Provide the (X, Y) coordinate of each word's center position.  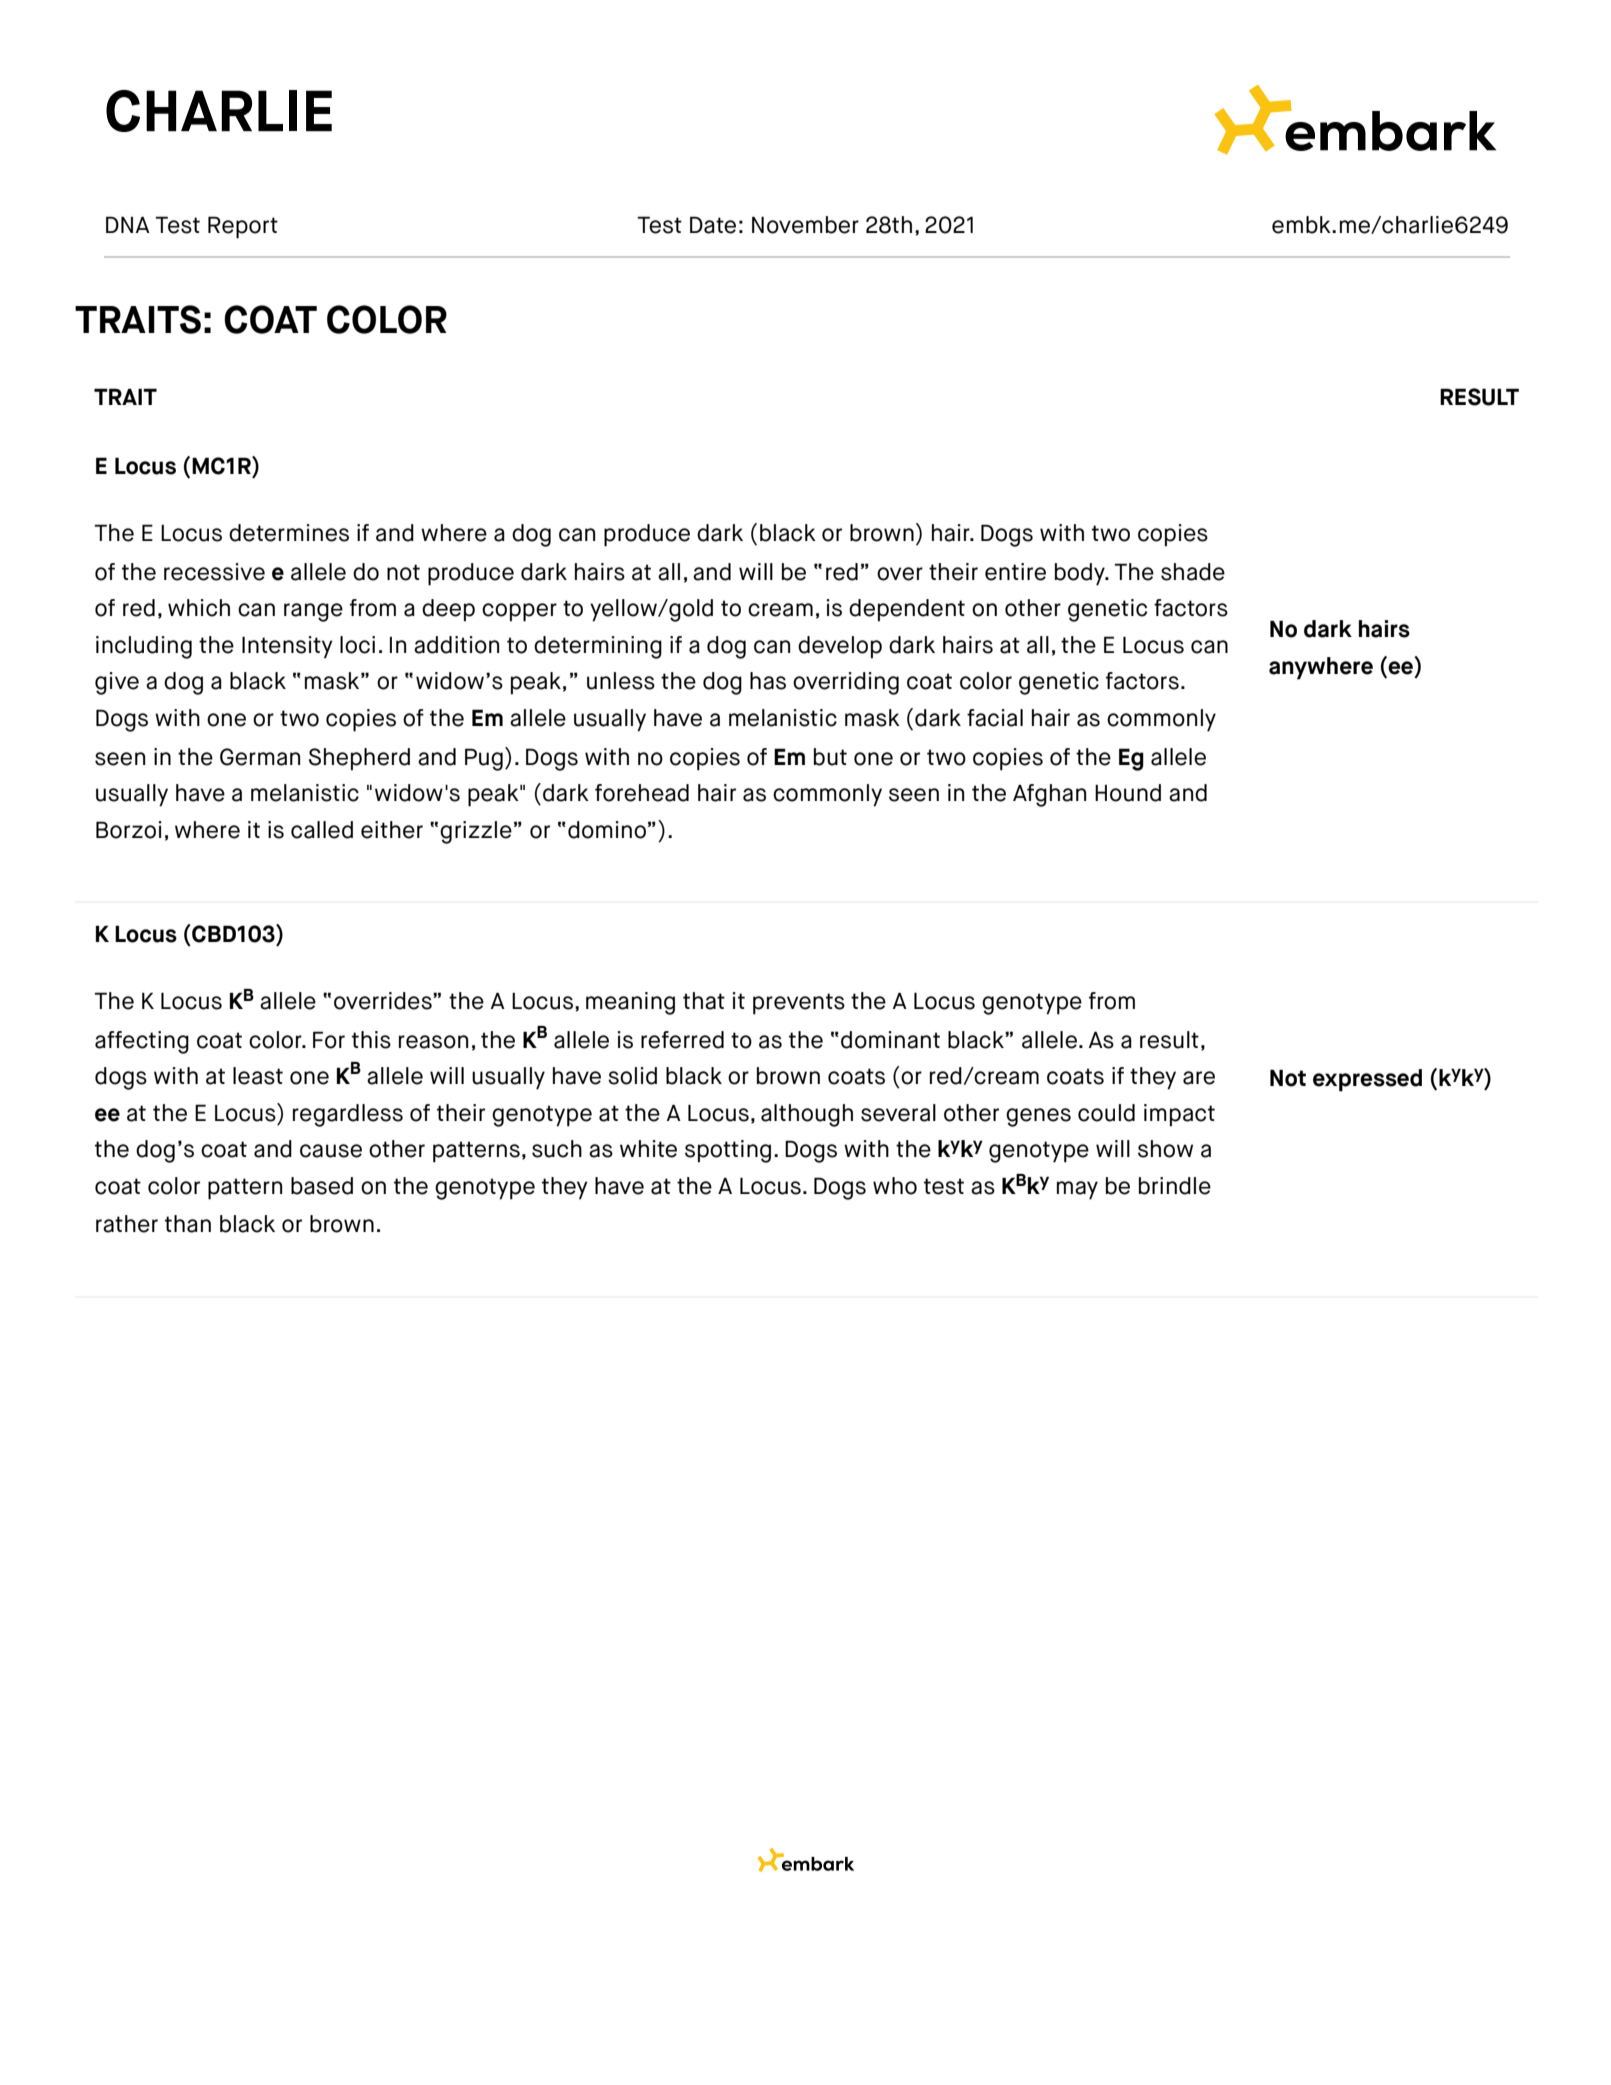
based (322, 1186)
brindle (1175, 1186)
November (805, 225)
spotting (728, 1151)
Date (713, 225)
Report (243, 227)
